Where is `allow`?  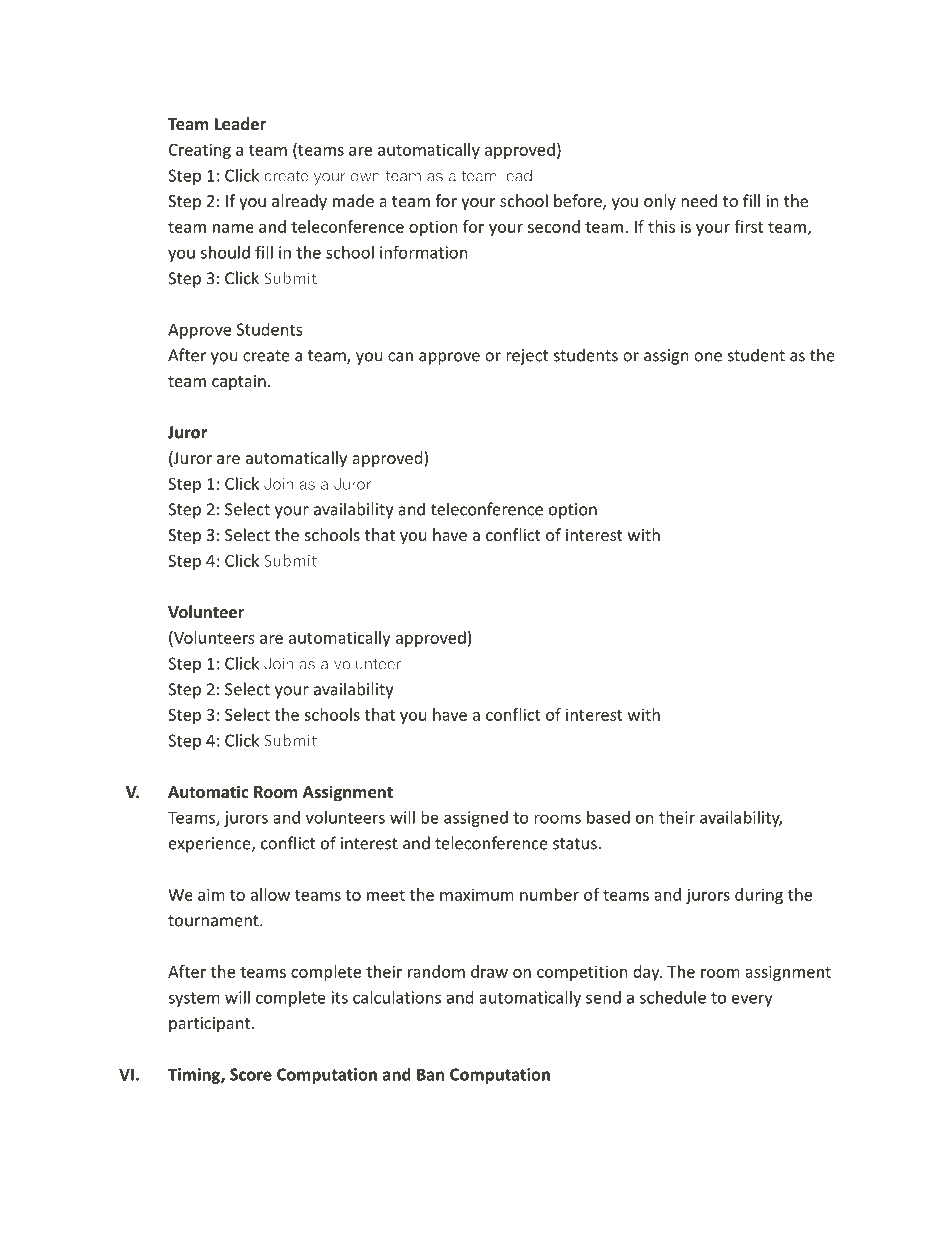
allow is located at coordinates (270, 894).
